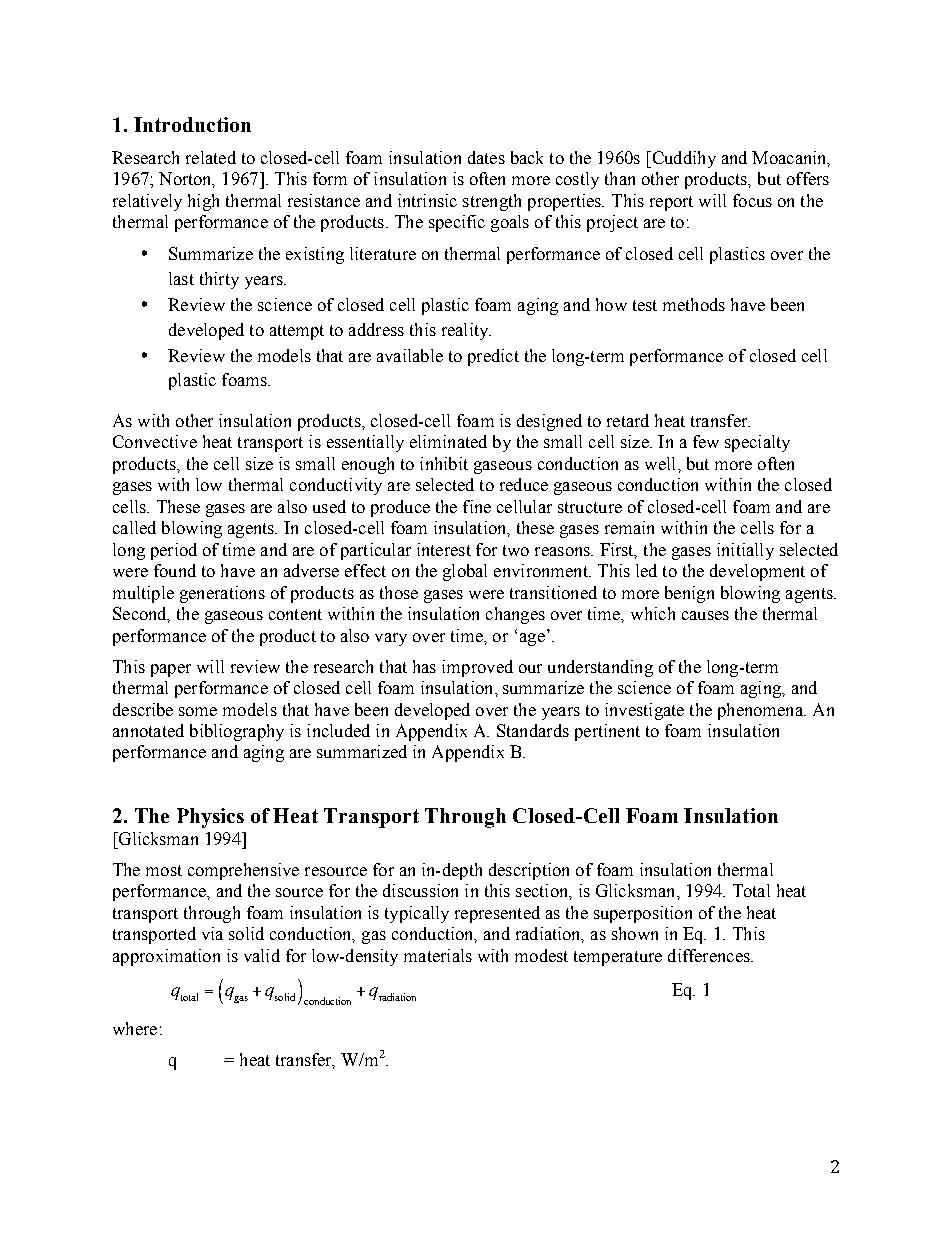 The image size is (952, 1233). What do you see at coordinates (752, 200) in the screenshot?
I see `focus` at bounding box center [752, 200].
